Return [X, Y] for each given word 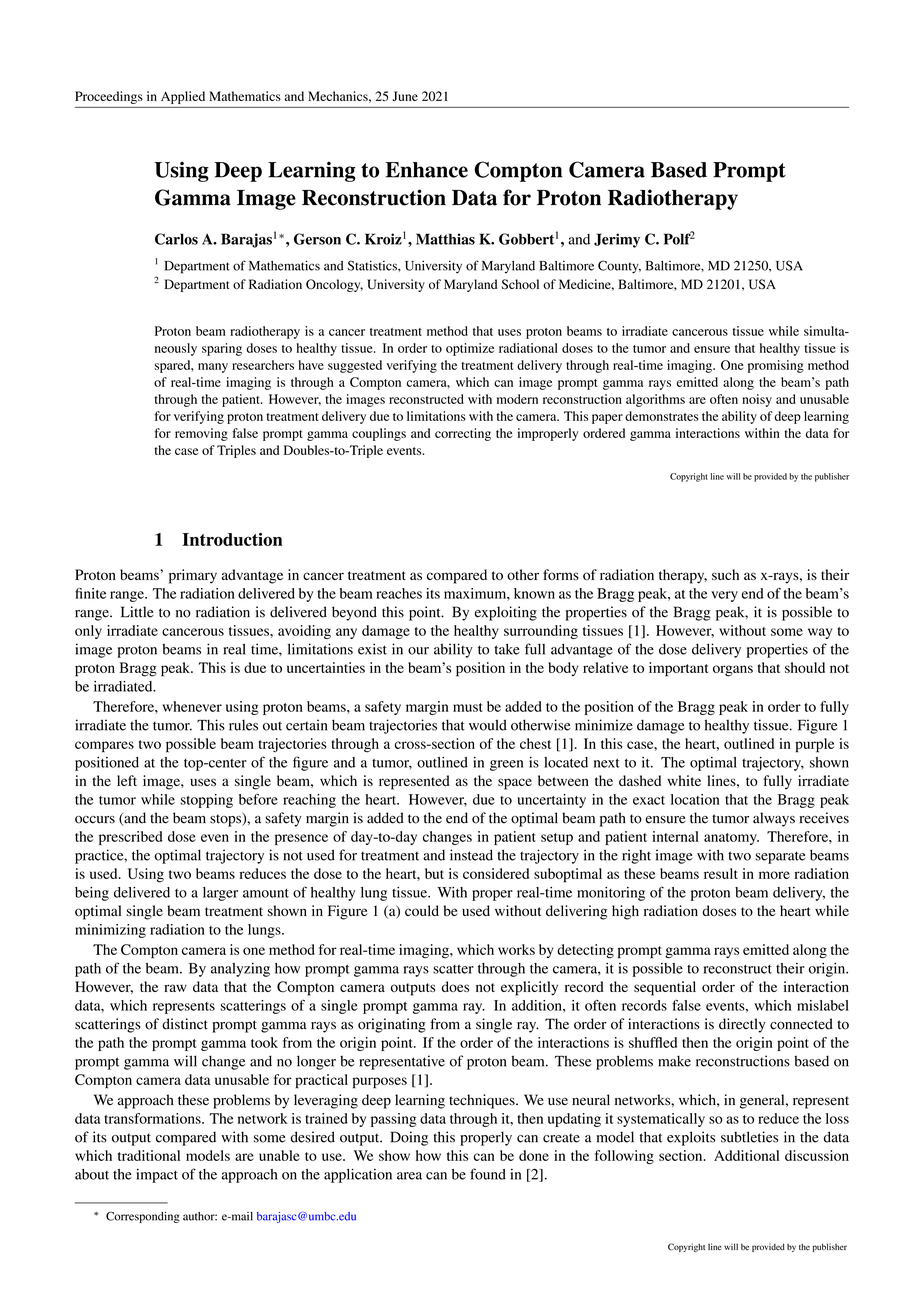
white [684, 780]
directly [742, 1025]
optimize [470, 349]
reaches [399, 593]
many [213, 368]
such [725, 574]
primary [193, 576]
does [455, 986]
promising [776, 366]
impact [157, 1176]
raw [175, 988]
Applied [183, 97]
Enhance [426, 170]
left [127, 780]
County [619, 267]
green [506, 765]
